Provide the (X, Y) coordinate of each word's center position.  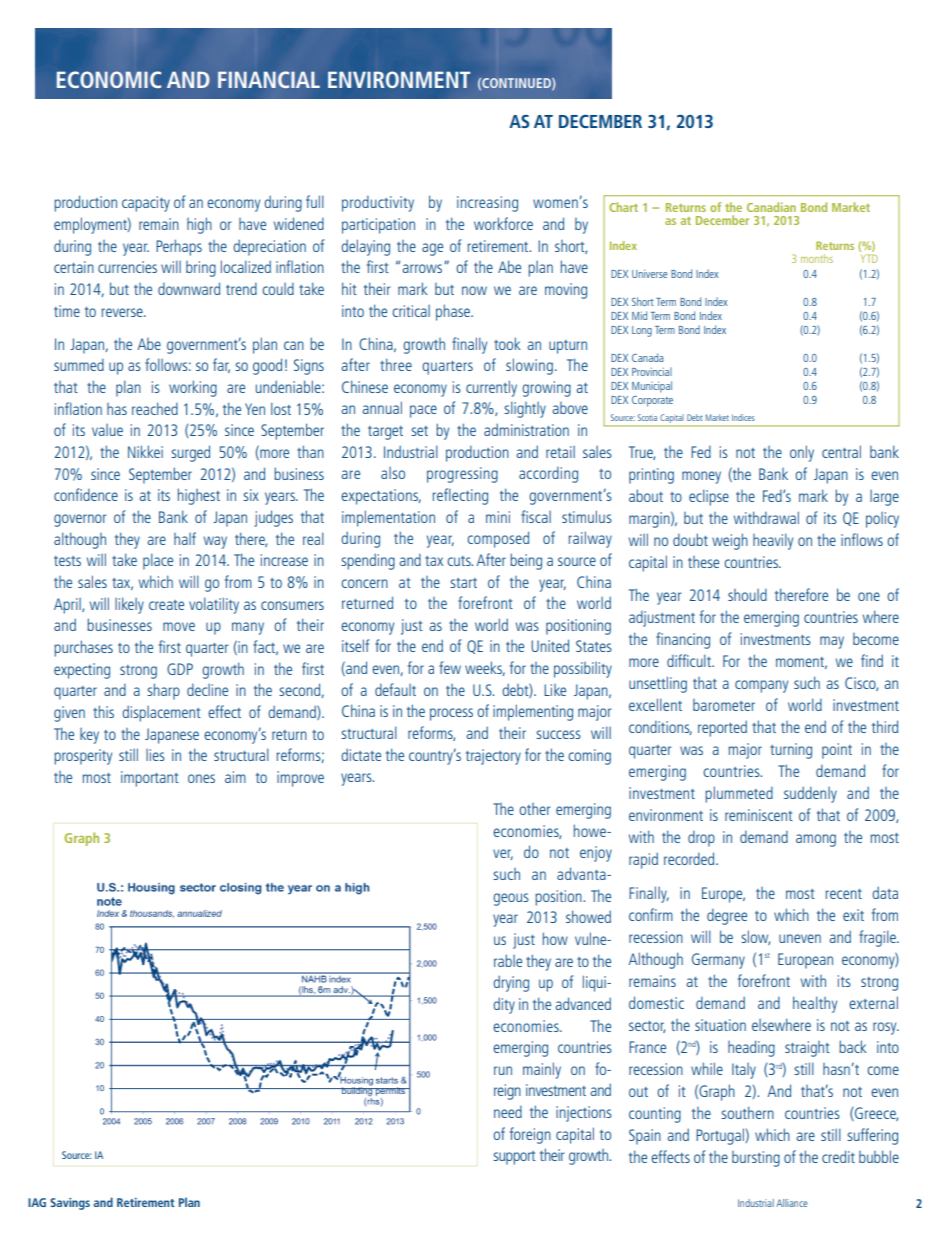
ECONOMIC (109, 79)
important (150, 779)
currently (491, 388)
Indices (743, 417)
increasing (487, 204)
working (193, 388)
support (514, 1158)
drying (511, 983)
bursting (756, 1159)
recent (844, 894)
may (832, 642)
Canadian (771, 207)
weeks (485, 668)
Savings (70, 1204)
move (179, 626)
